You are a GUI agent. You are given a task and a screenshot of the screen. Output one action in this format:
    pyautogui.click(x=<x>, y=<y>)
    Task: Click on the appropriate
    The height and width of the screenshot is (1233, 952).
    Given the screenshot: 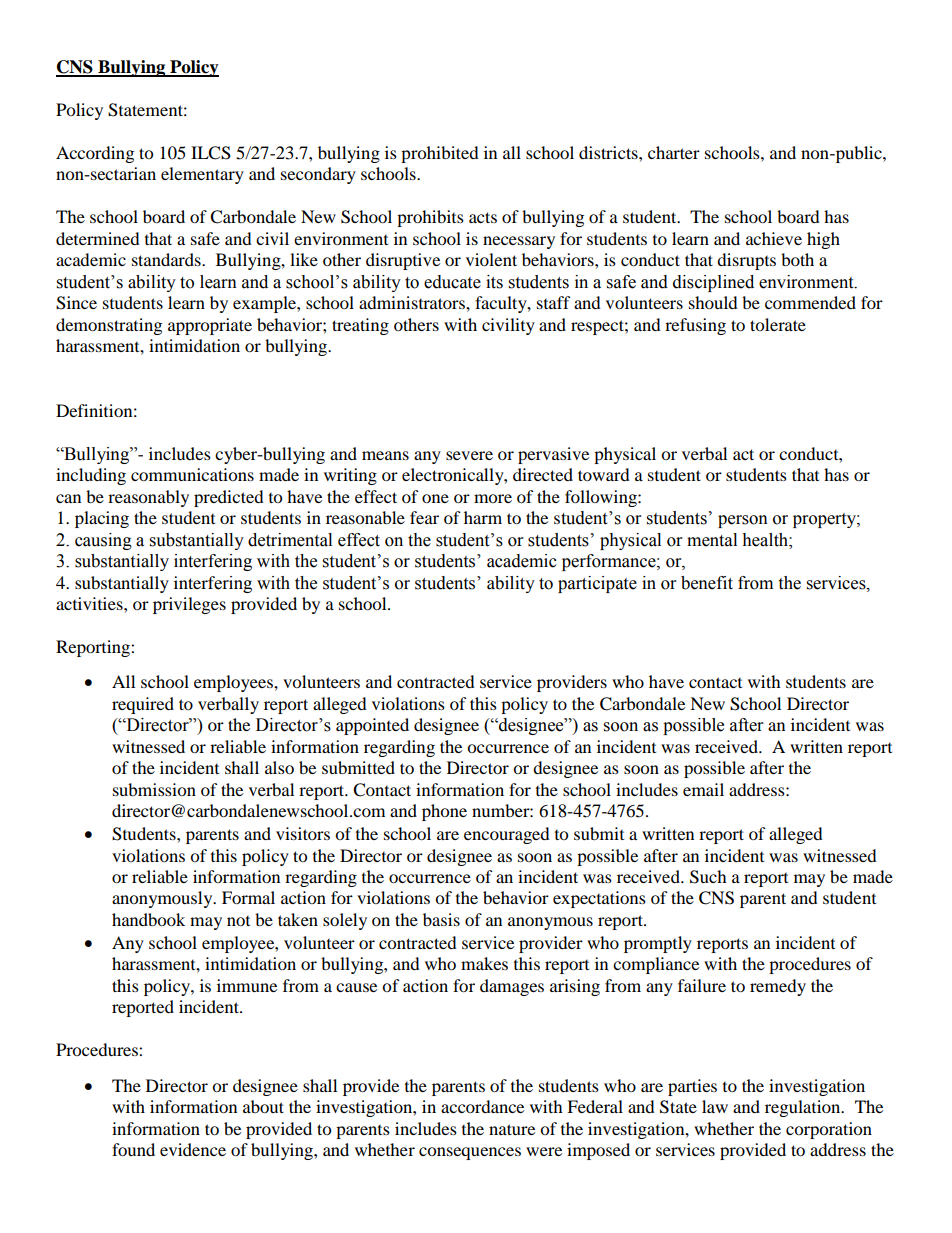 What is the action you would take?
    pyautogui.click(x=210, y=326)
